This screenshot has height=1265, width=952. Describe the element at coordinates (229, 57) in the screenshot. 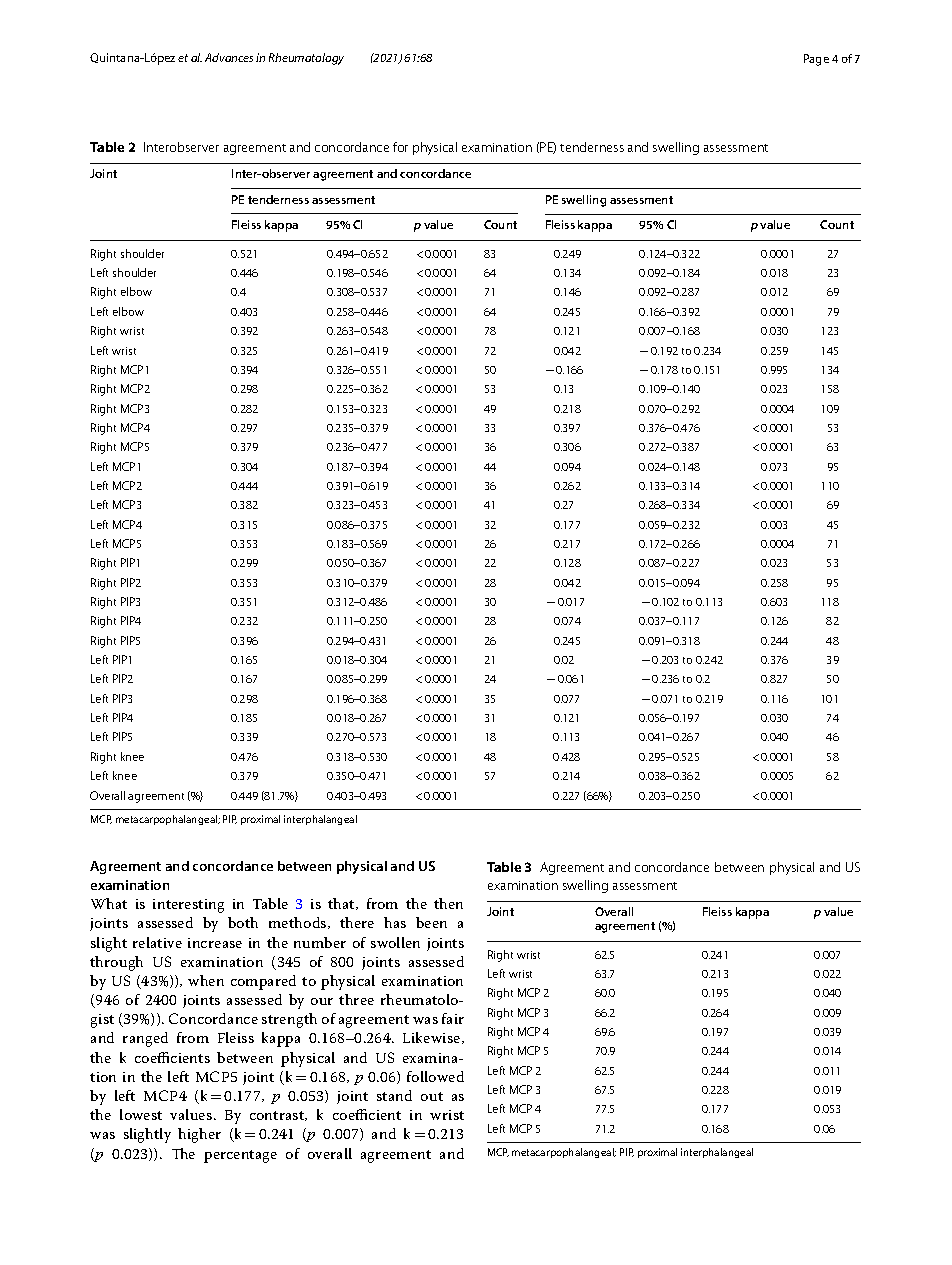

I see `Advances` at that location.
